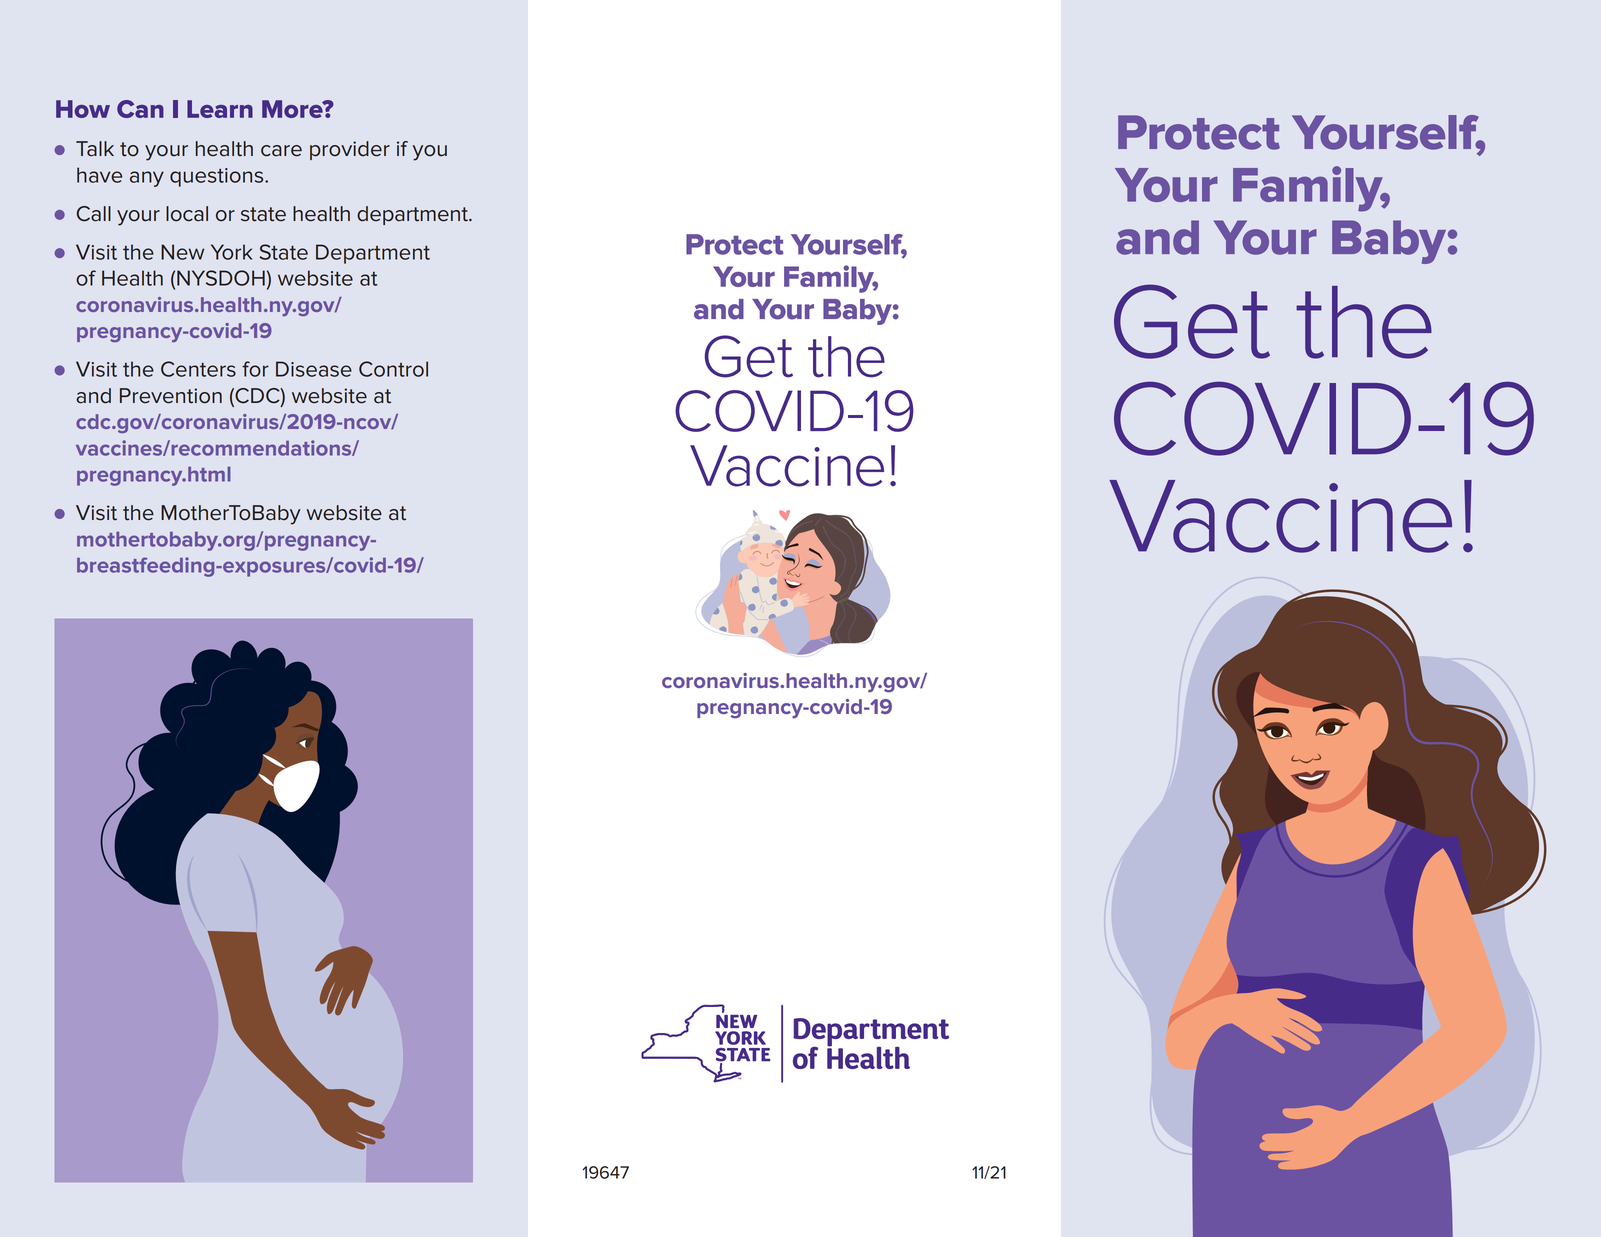  I want to click on York, so click(231, 252).
